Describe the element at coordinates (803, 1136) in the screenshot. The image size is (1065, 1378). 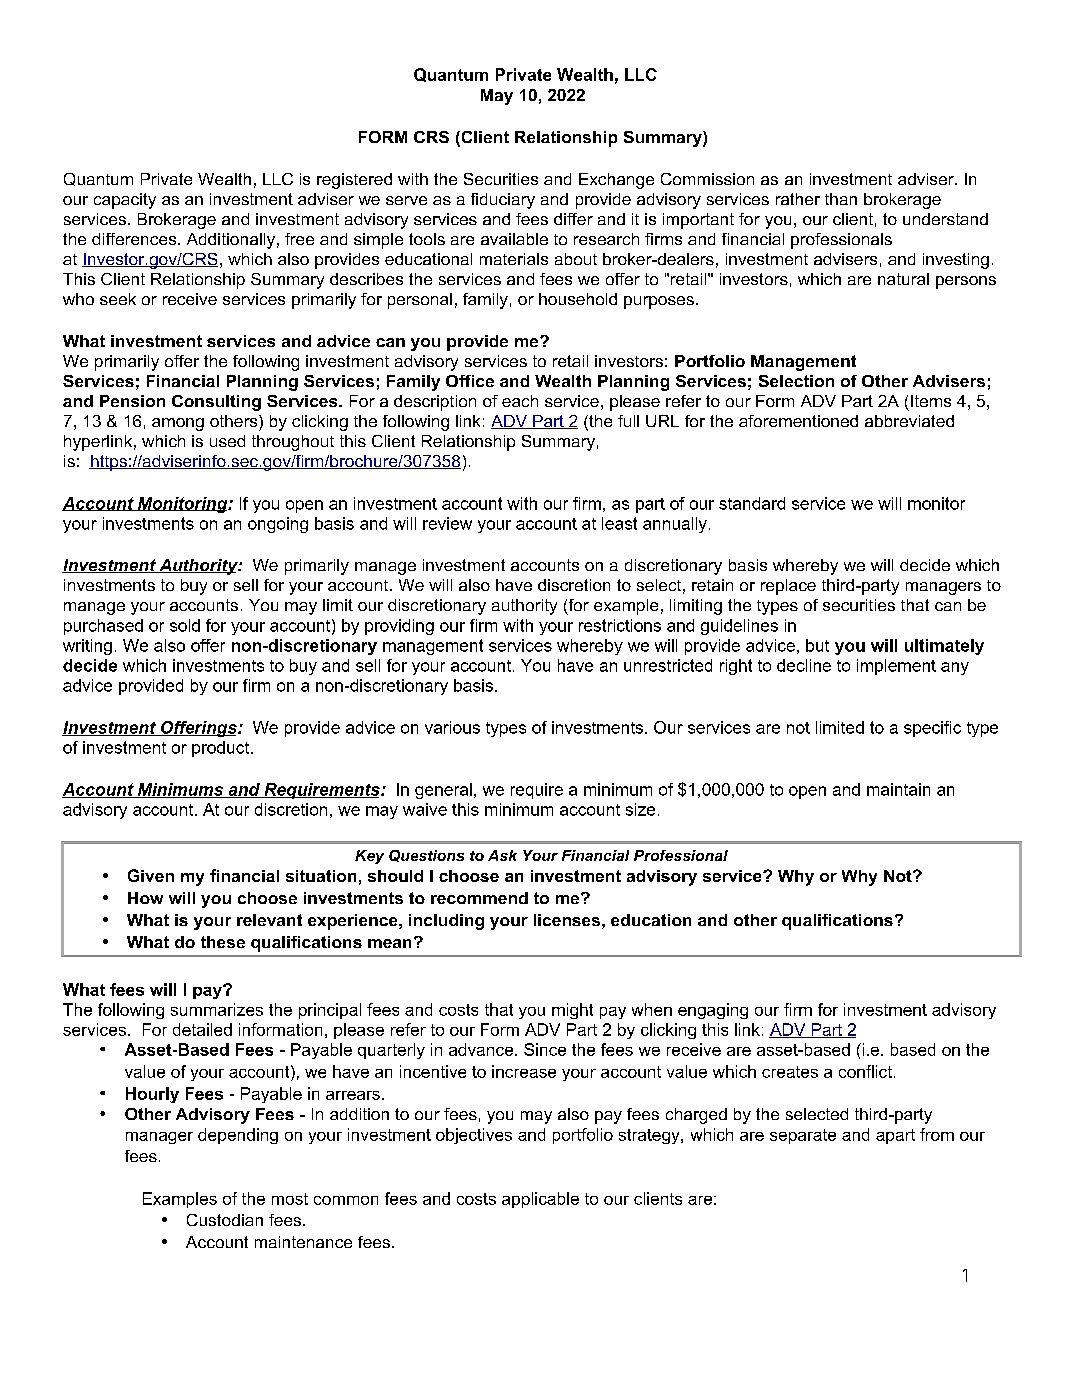
I see `separate` at that location.
